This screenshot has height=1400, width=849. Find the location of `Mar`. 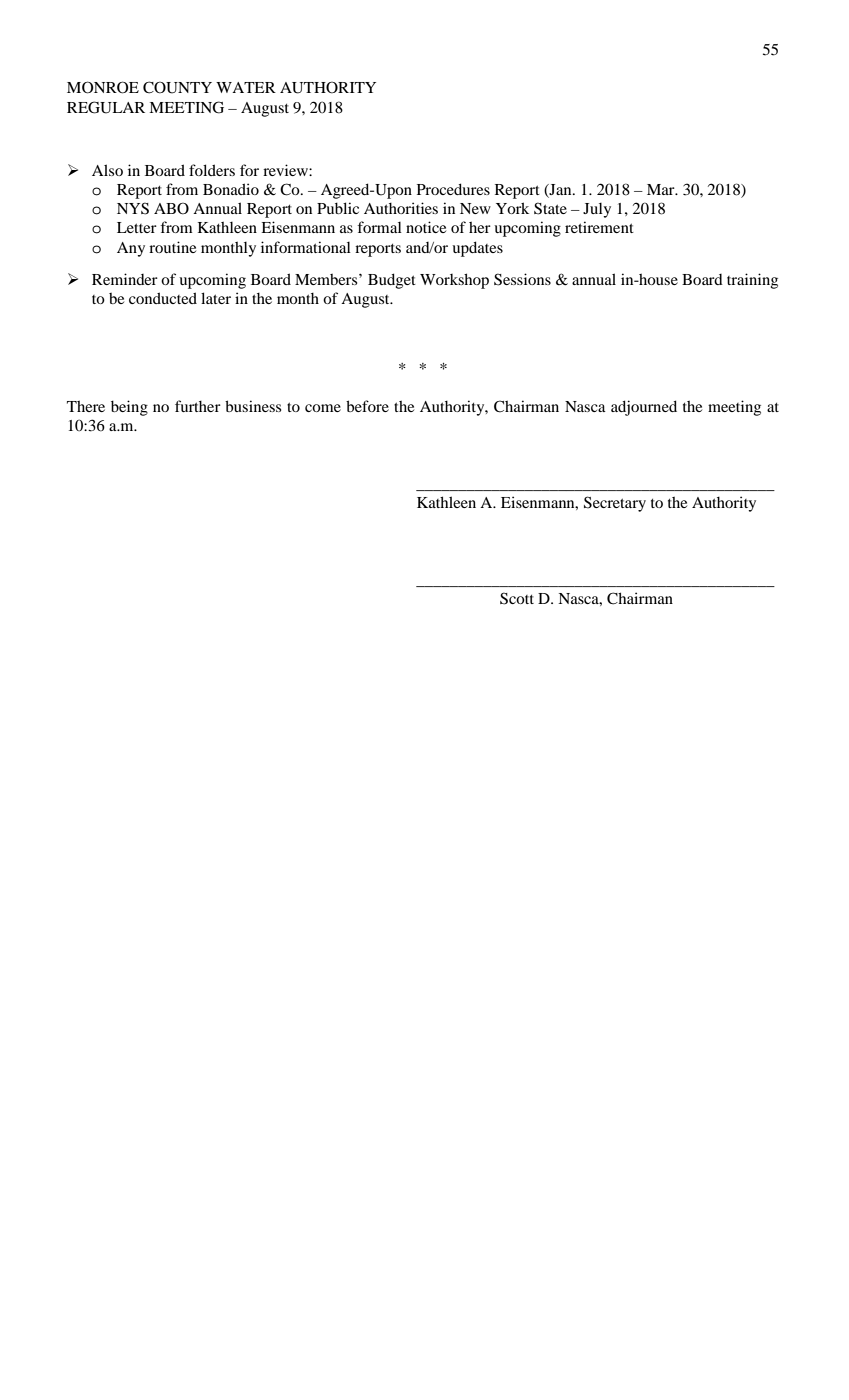

Mar is located at coordinates (662, 189).
